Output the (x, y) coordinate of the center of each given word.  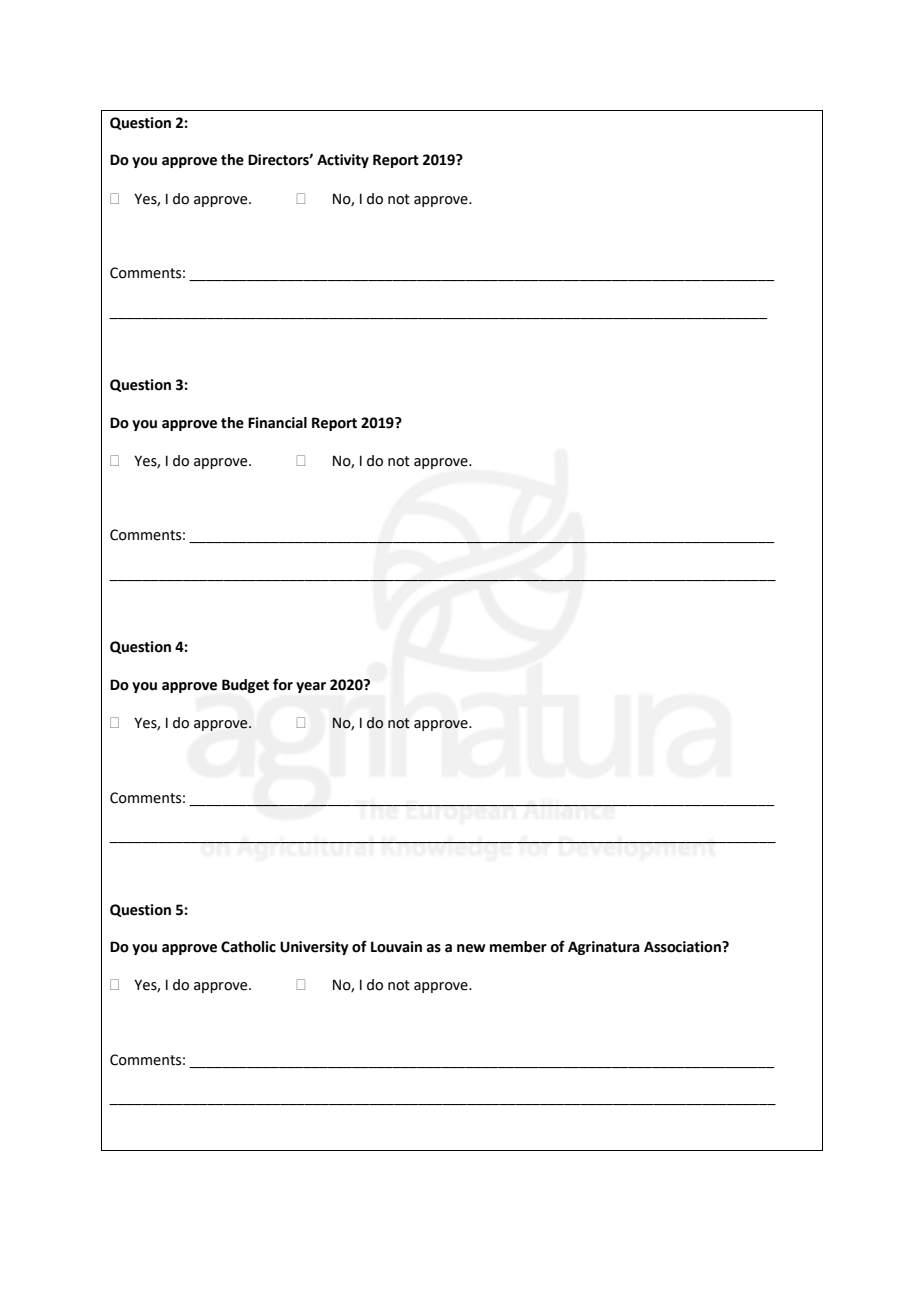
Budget (245, 686)
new (471, 948)
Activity (343, 161)
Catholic (248, 947)
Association (683, 947)
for (283, 684)
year (311, 687)
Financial (277, 423)
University (314, 948)
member (518, 947)
